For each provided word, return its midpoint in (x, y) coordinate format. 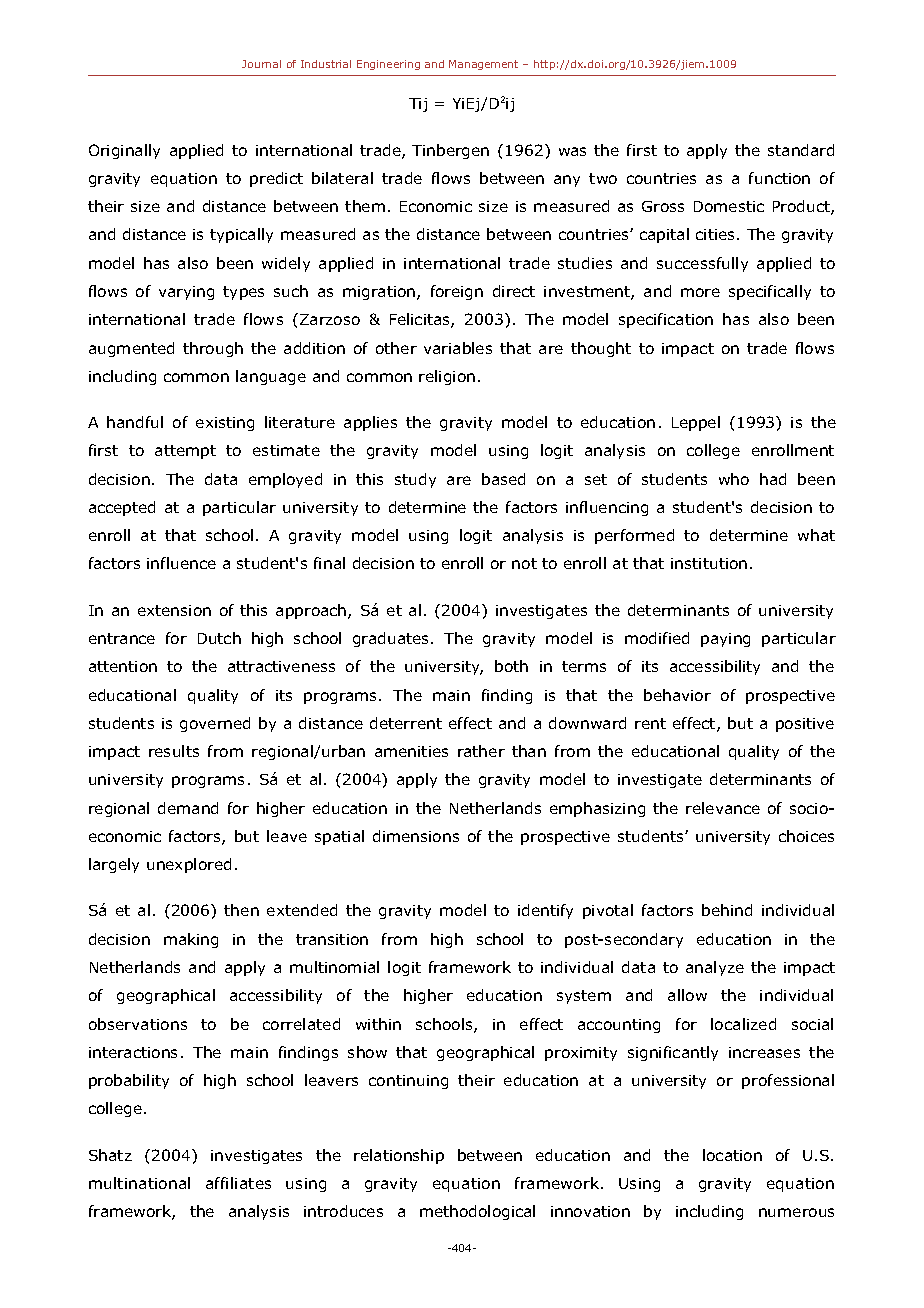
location (732, 1155)
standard (801, 150)
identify (545, 911)
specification (666, 320)
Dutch (219, 638)
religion (447, 377)
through (213, 349)
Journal (261, 64)
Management (483, 65)
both (511, 666)
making (191, 940)
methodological (477, 1212)
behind (727, 910)
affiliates (238, 1183)
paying (725, 640)
